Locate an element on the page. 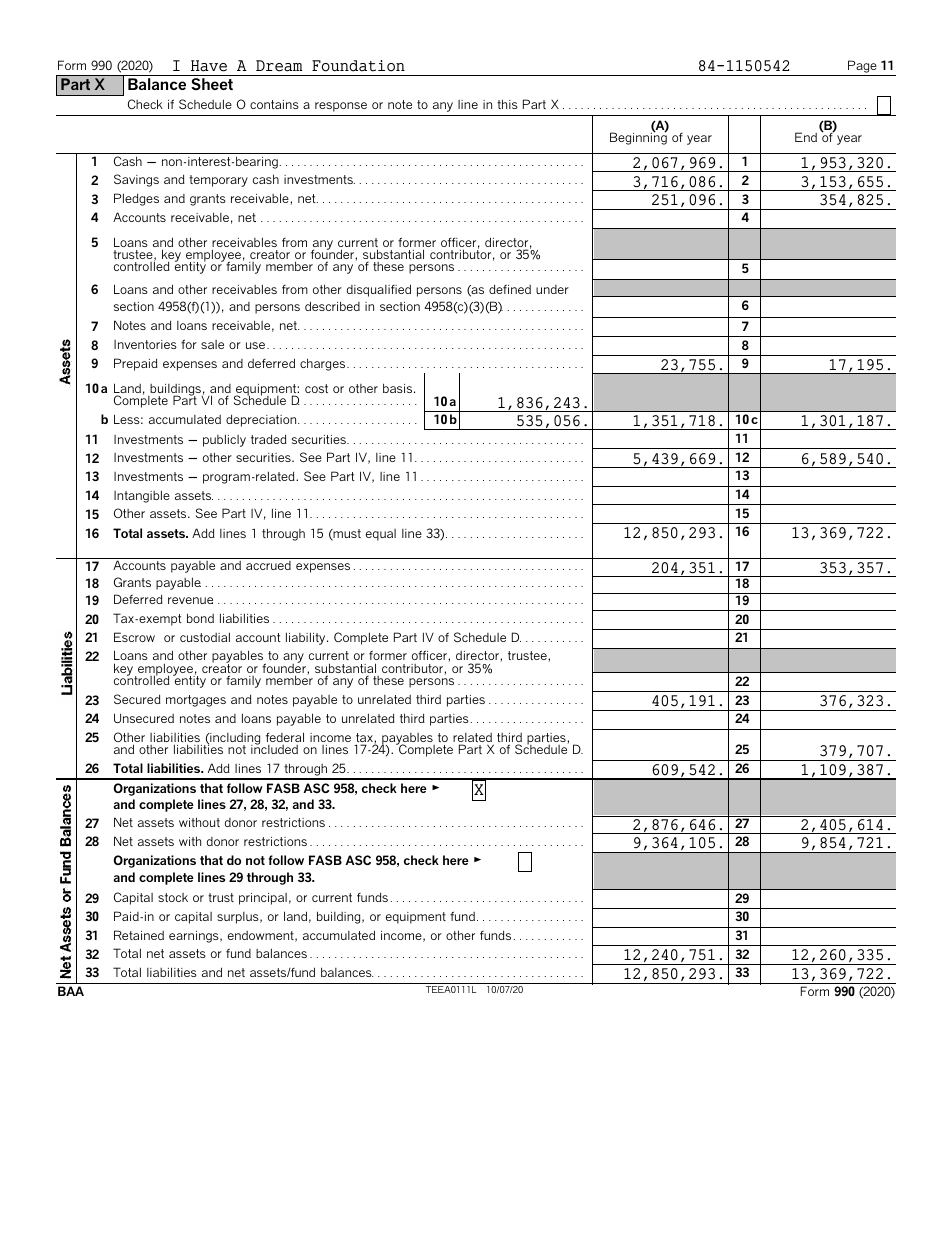 The height and width of the document is (1233, 952). earnings is located at coordinates (195, 937).
